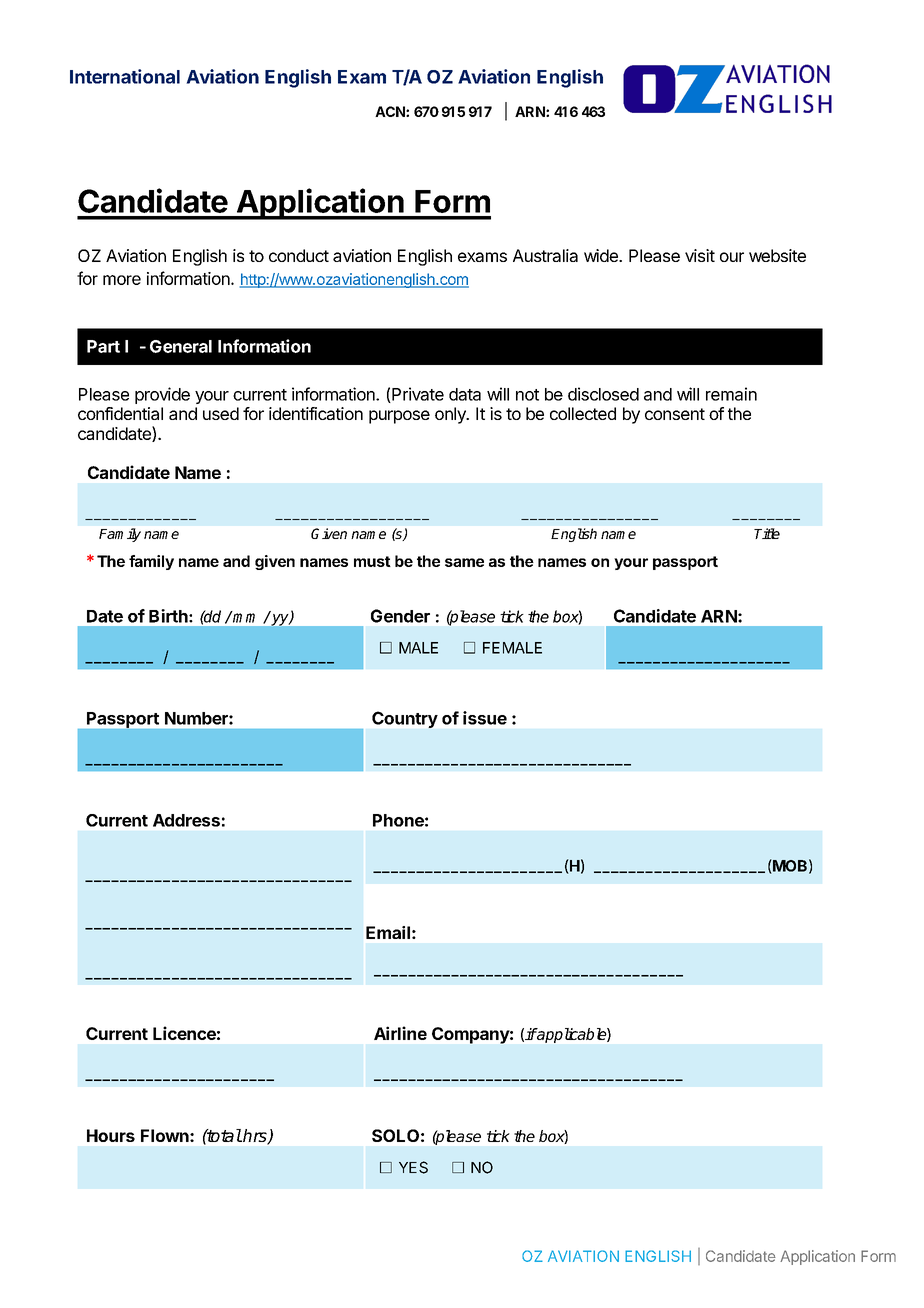  I want to click on Flown, so click(166, 1135).
